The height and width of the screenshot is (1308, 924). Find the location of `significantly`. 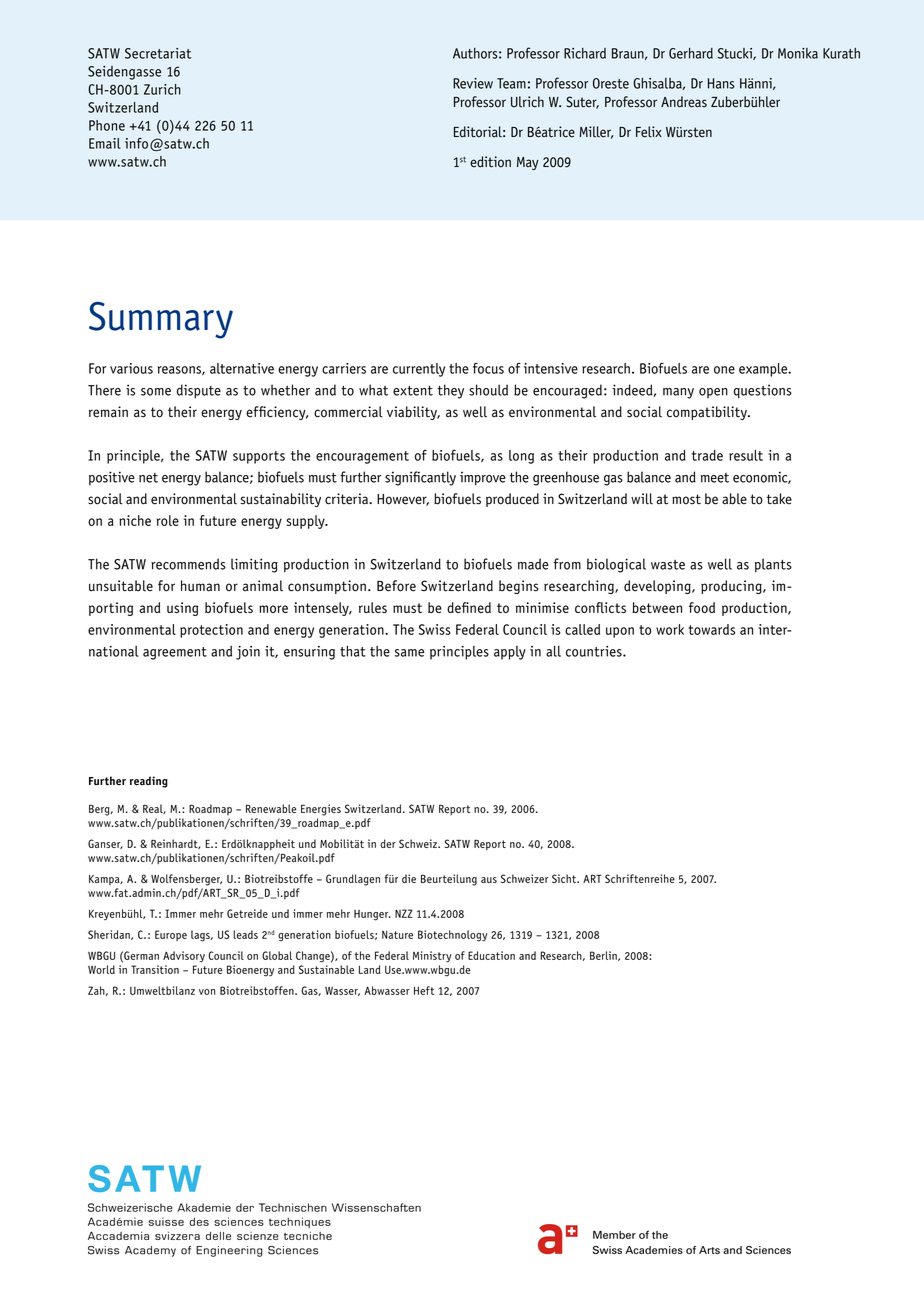

significantly is located at coordinates (420, 478).
